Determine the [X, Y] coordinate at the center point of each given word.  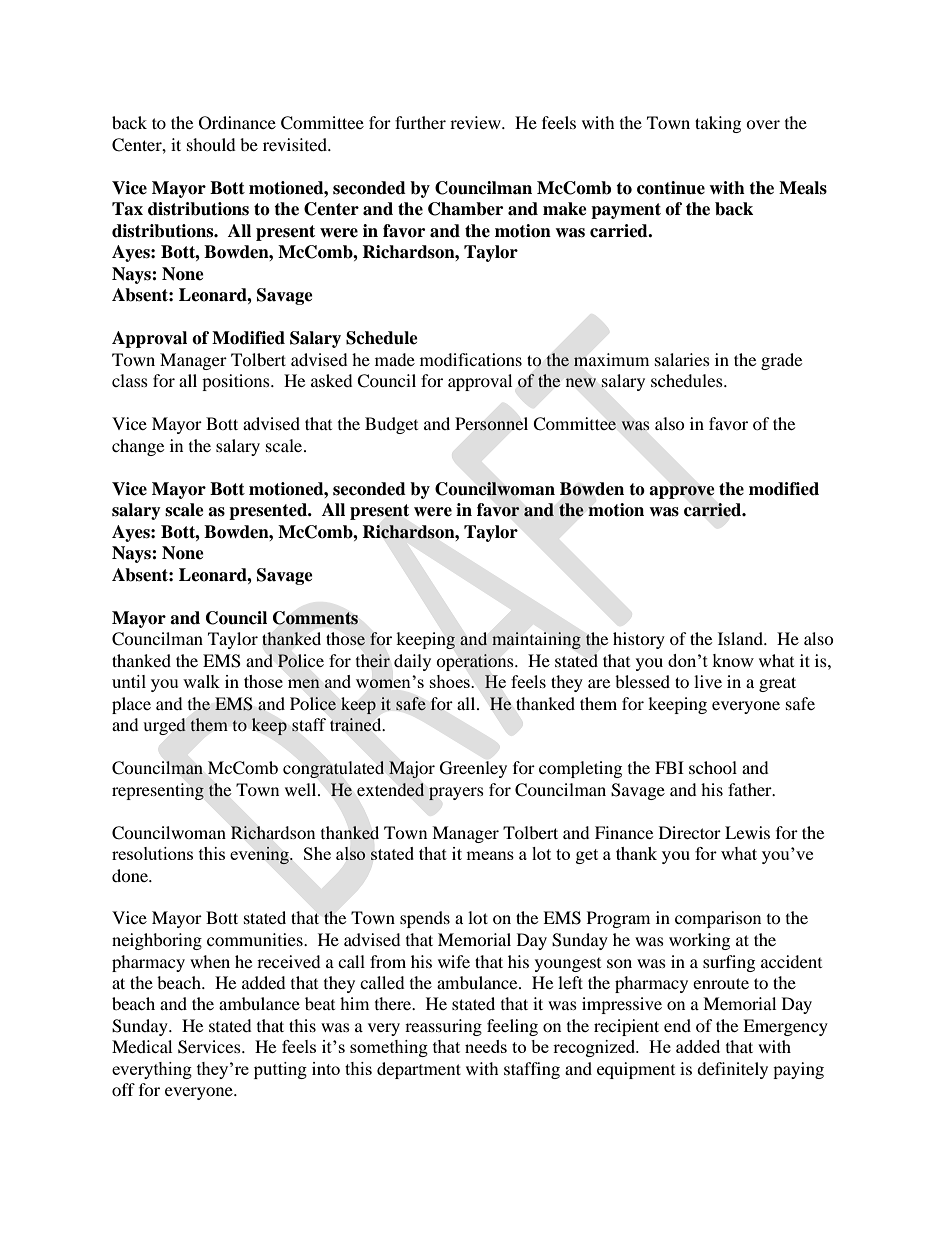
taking [718, 124]
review [476, 122]
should [211, 144]
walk [201, 681]
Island [741, 638]
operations [476, 662]
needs [486, 1046]
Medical [142, 1046]
